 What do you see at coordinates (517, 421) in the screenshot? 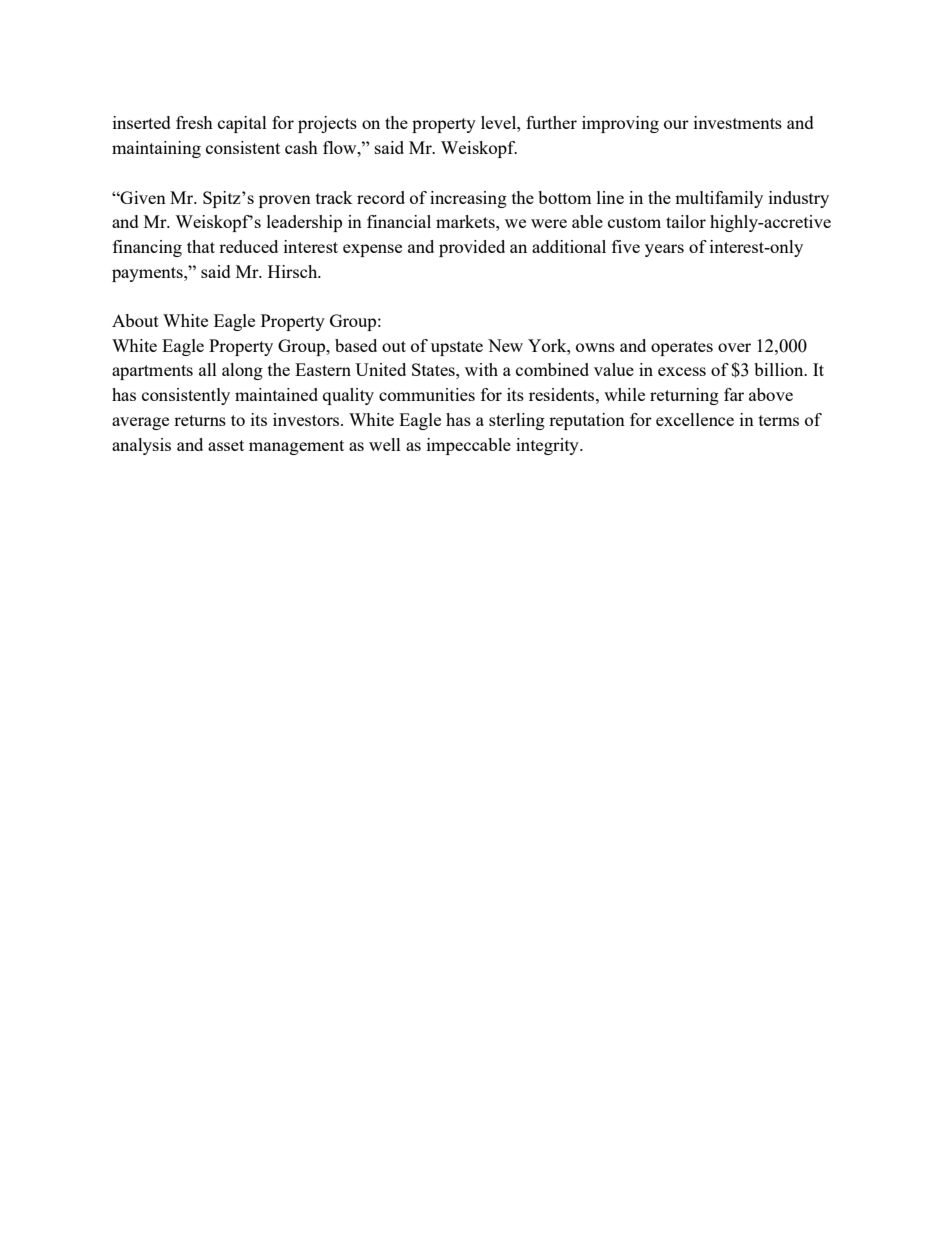
I see `sterling` at bounding box center [517, 421].
